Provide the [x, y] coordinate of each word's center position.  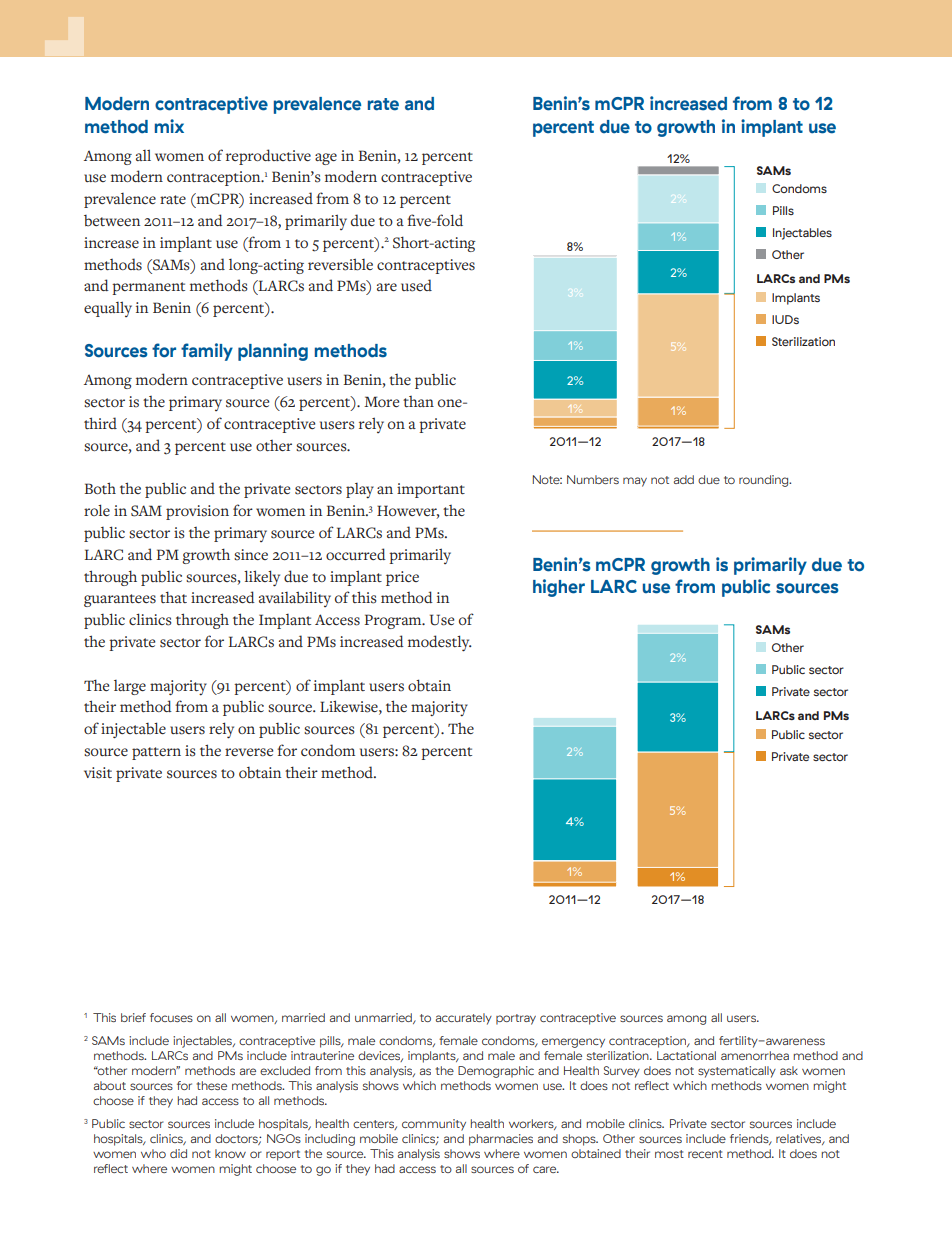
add [684, 479]
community [434, 1125]
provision [197, 512]
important [431, 490]
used [416, 285]
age [326, 159]
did [178, 1153]
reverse [249, 752]
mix [169, 126]
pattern [156, 753]
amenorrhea [755, 1055]
